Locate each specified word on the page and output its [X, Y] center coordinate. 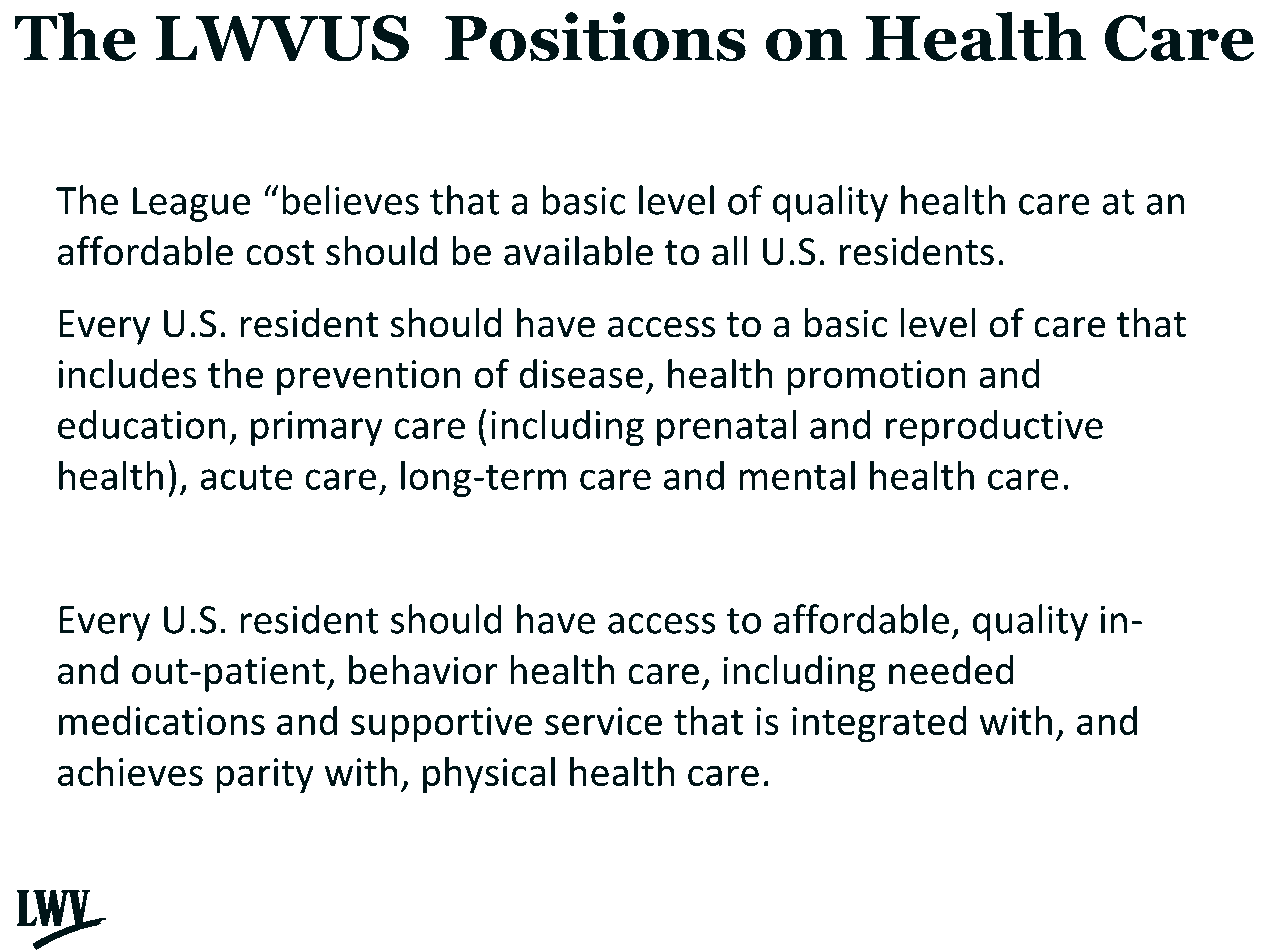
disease [581, 373]
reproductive [994, 427]
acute [246, 477]
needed [951, 670]
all [729, 251]
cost [280, 253]
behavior [423, 670]
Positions [595, 37]
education [142, 424]
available [578, 251]
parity [265, 776]
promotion [877, 378]
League [191, 204]
